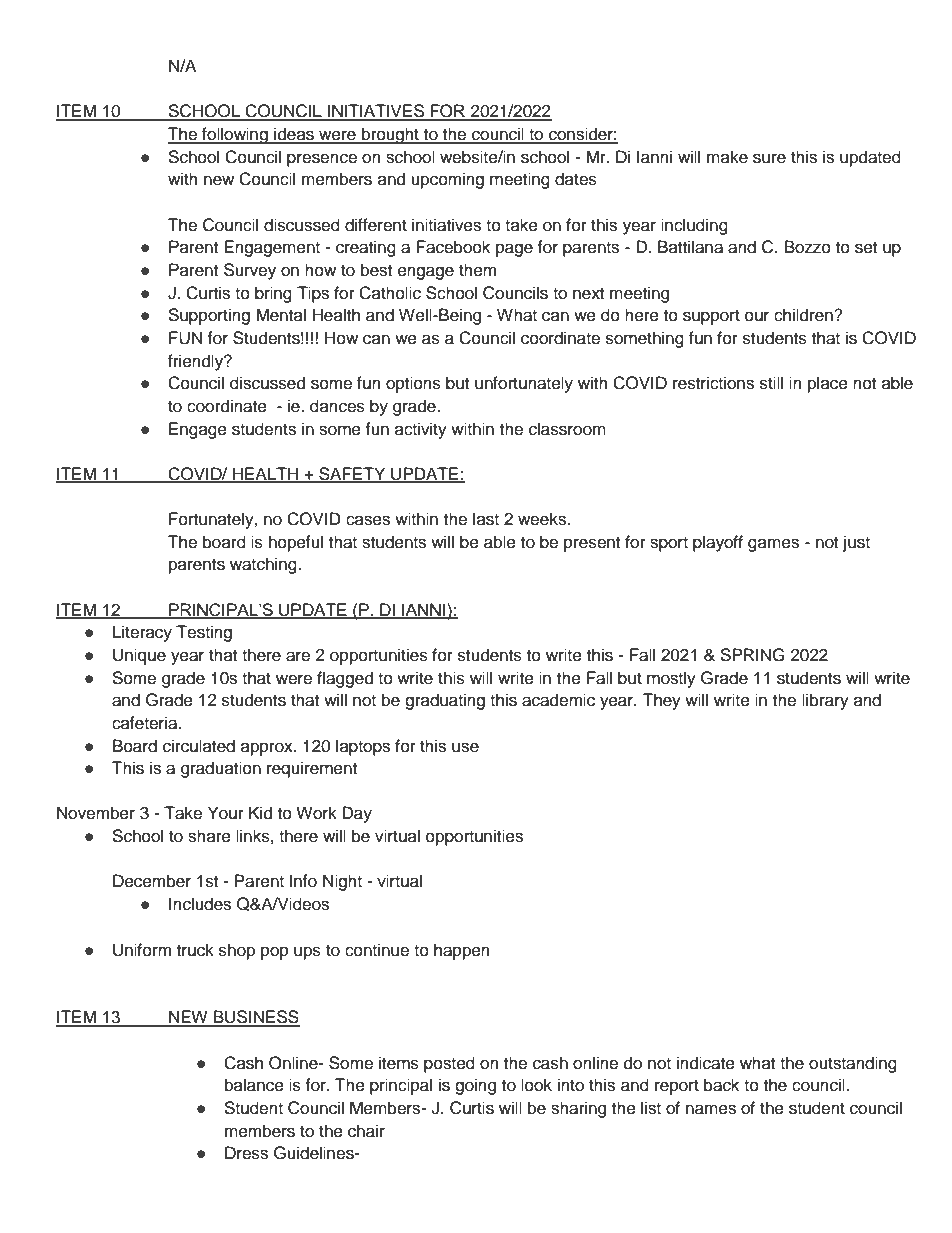 The width and height of the screenshot is (952, 1233). What do you see at coordinates (445, 701) in the screenshot?
I see `graduating` at bounding box center [445, 701].
